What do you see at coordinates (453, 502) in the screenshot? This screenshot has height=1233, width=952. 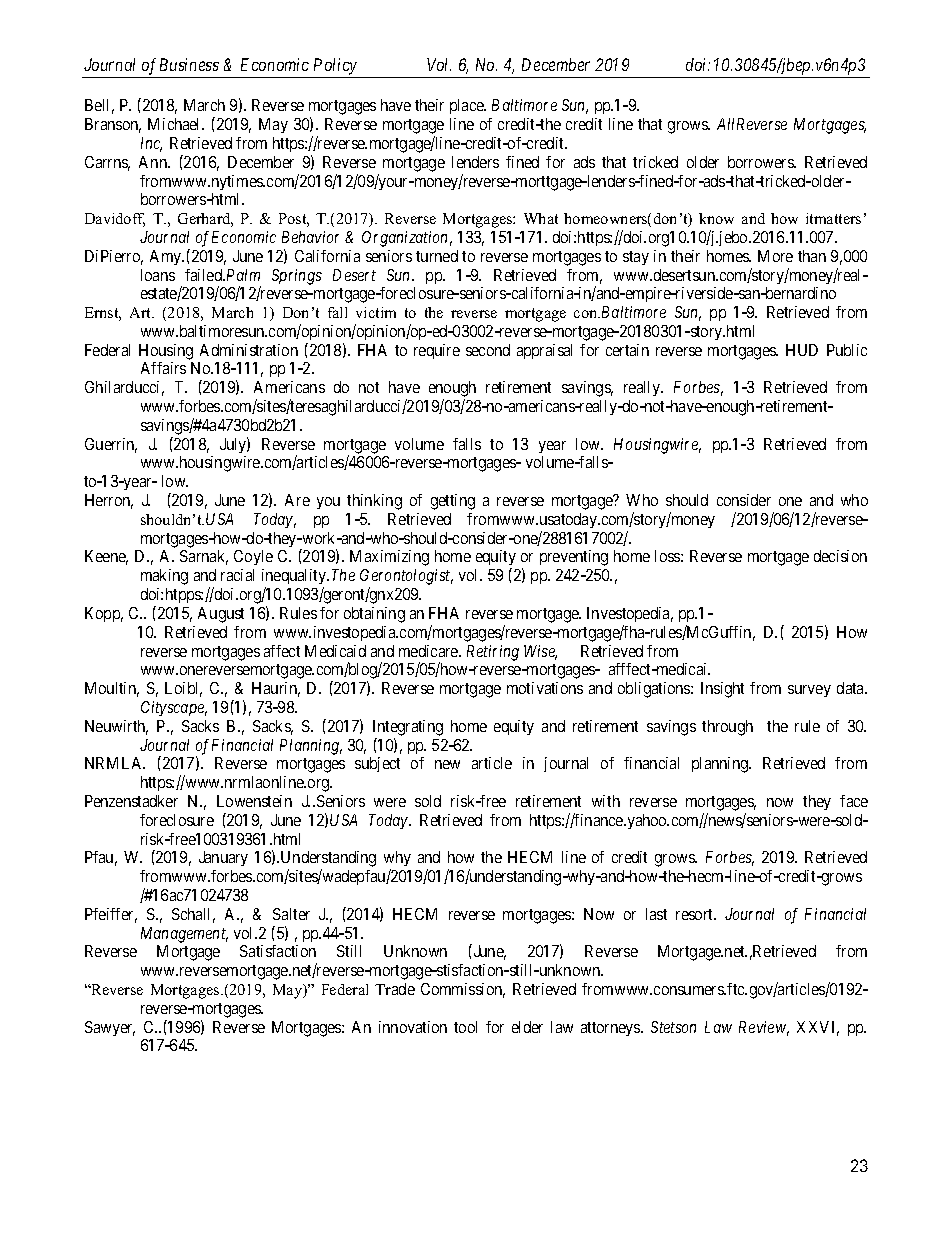 I see `getting` at bounding box center [453, 502].
